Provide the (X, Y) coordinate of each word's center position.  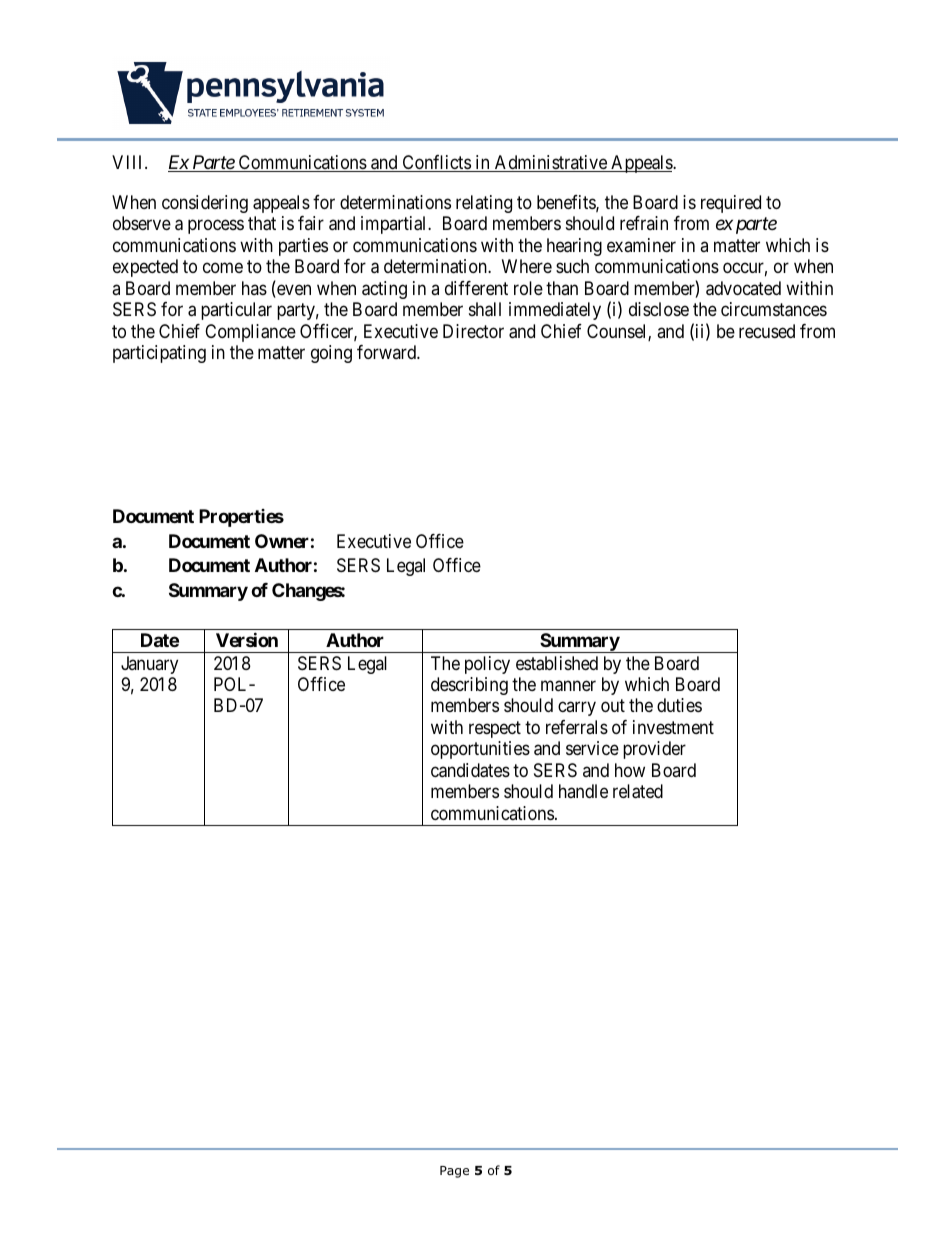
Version (247, 639)
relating (484, 204)
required (731, 204)
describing (469, 686)
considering (205, 204)
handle (583, 791)
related (638, 791)
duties (679, 705)
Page (454, 1172)
